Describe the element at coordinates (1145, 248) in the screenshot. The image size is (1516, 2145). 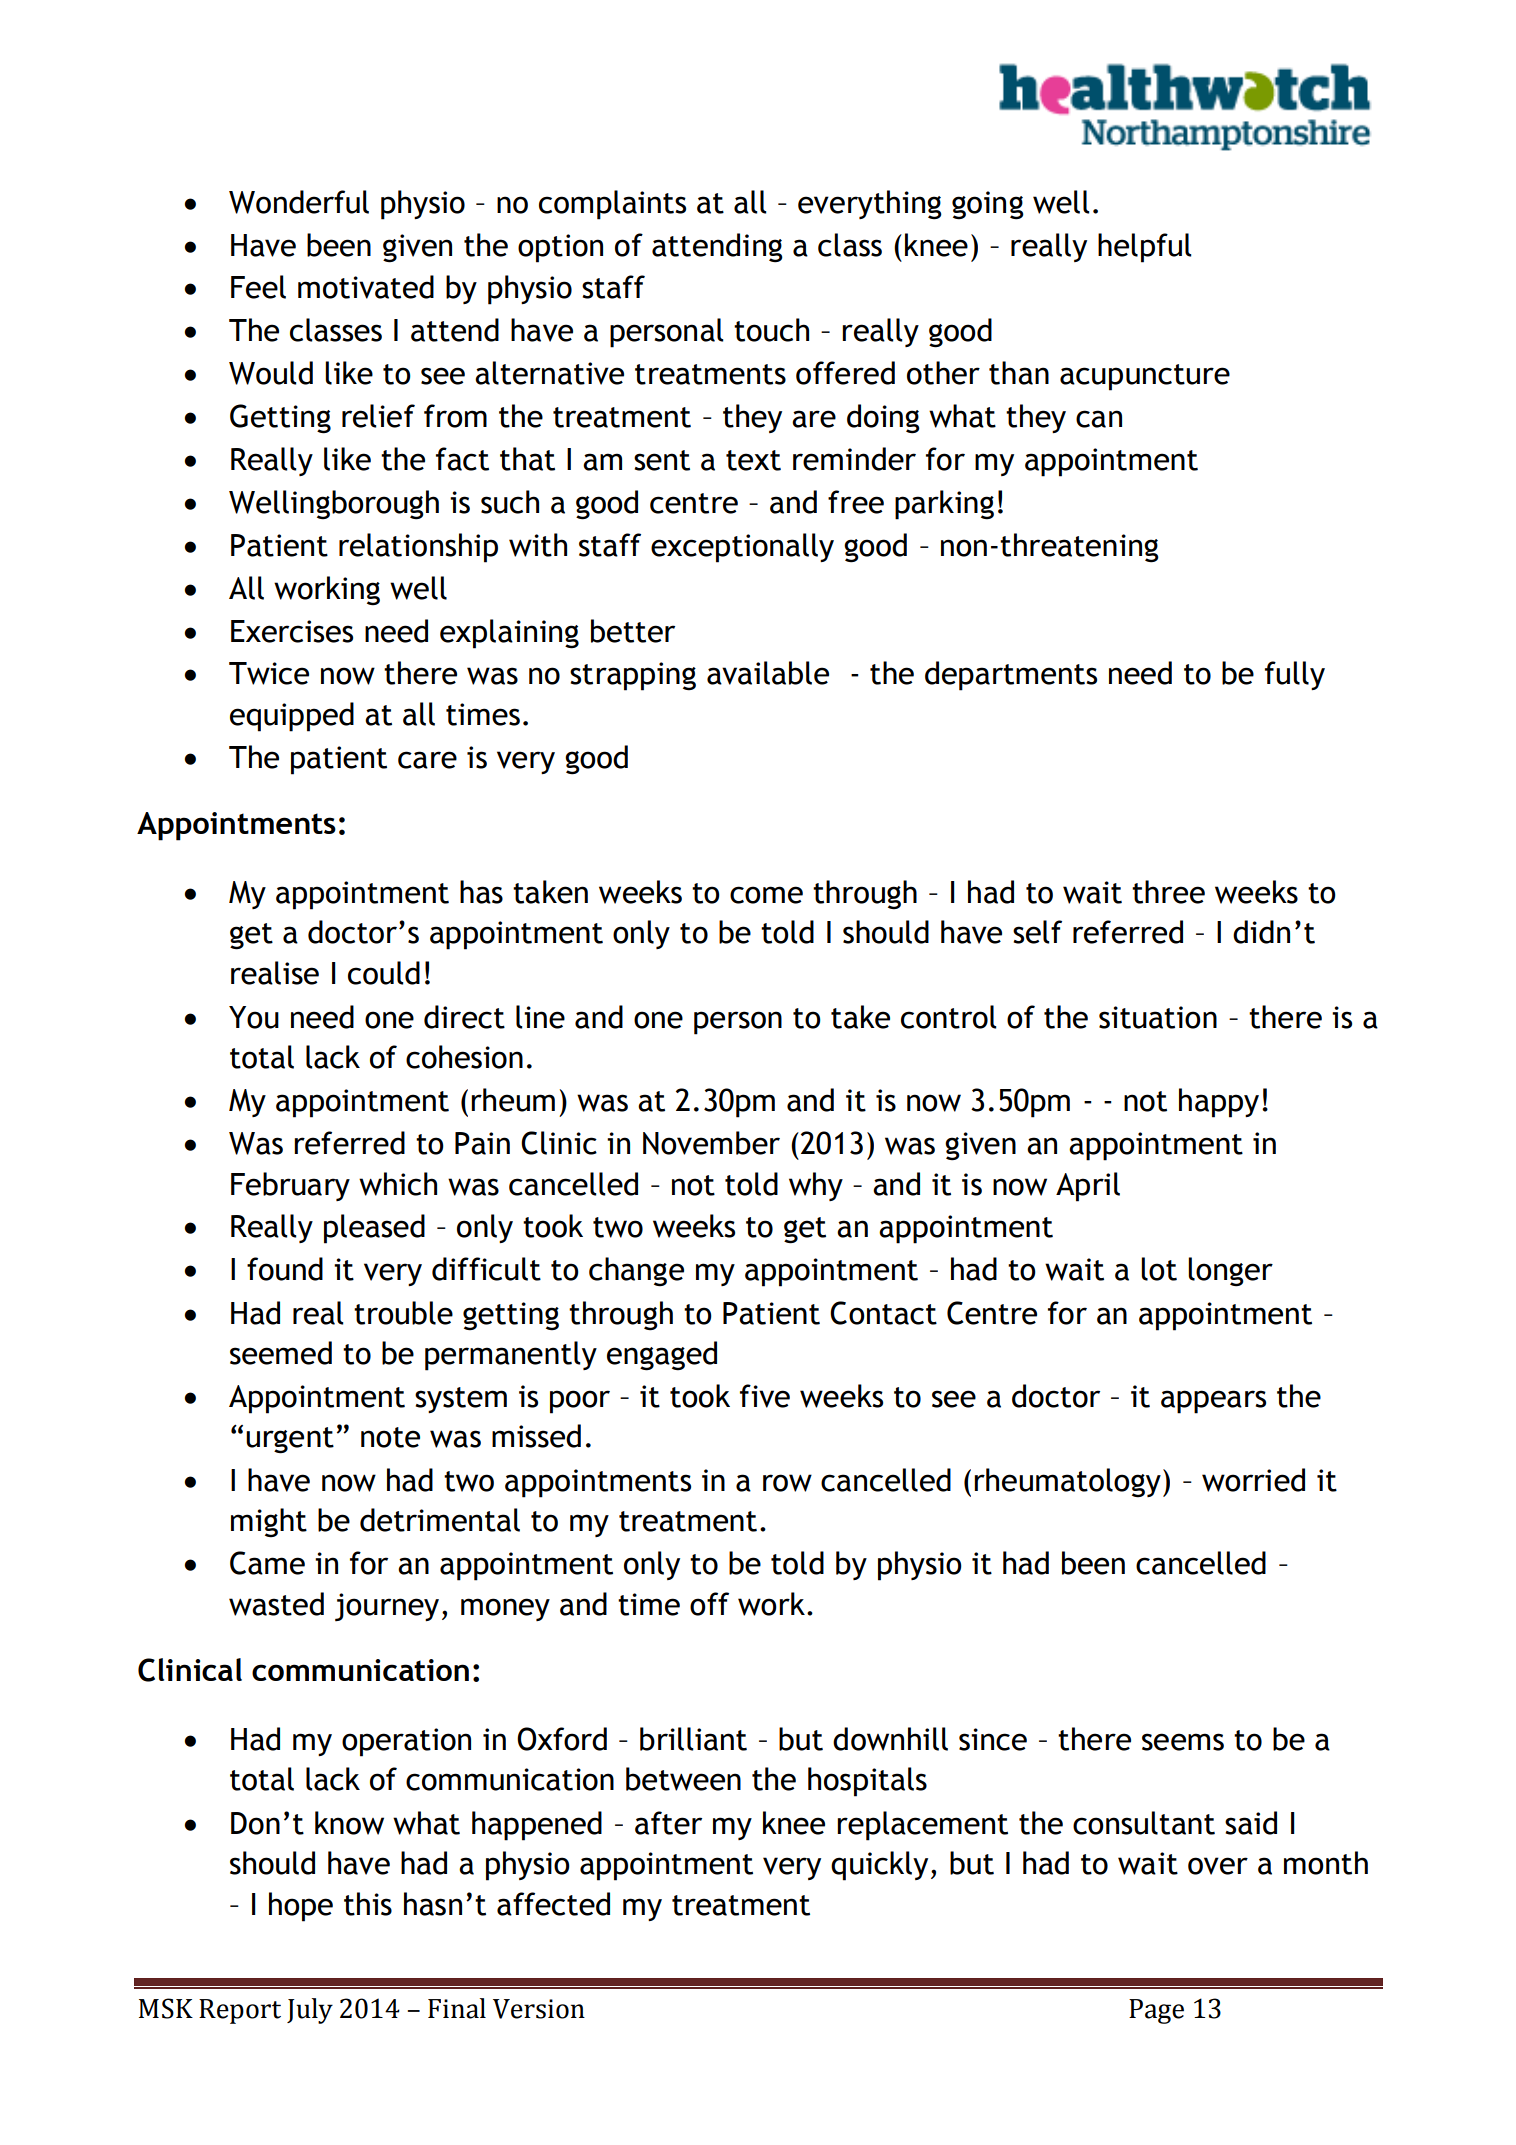
I see `helpful` at that location.
